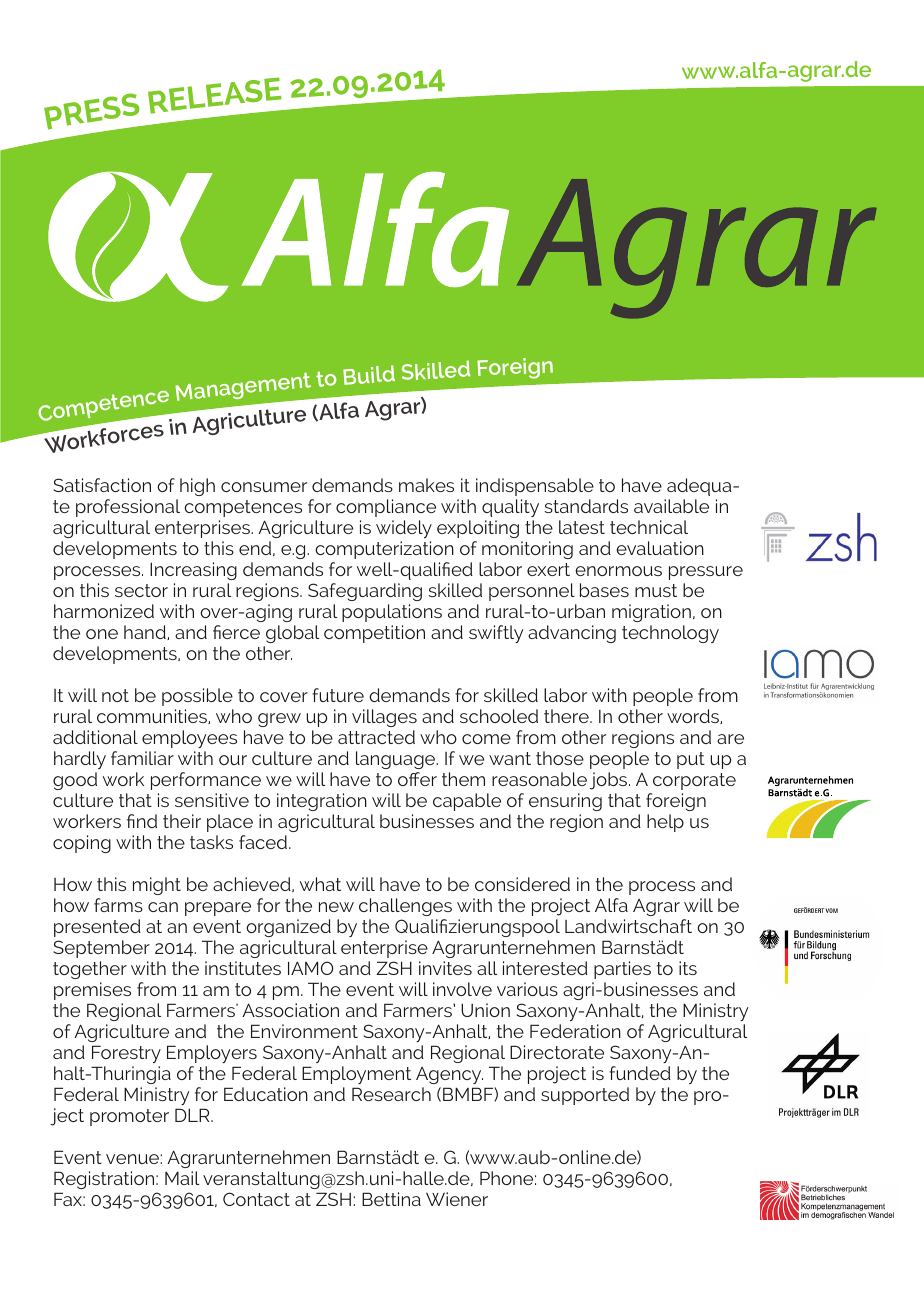 The height and width of the screenshot is (1308, 924). I want to click on communities, so click(153, 716).
